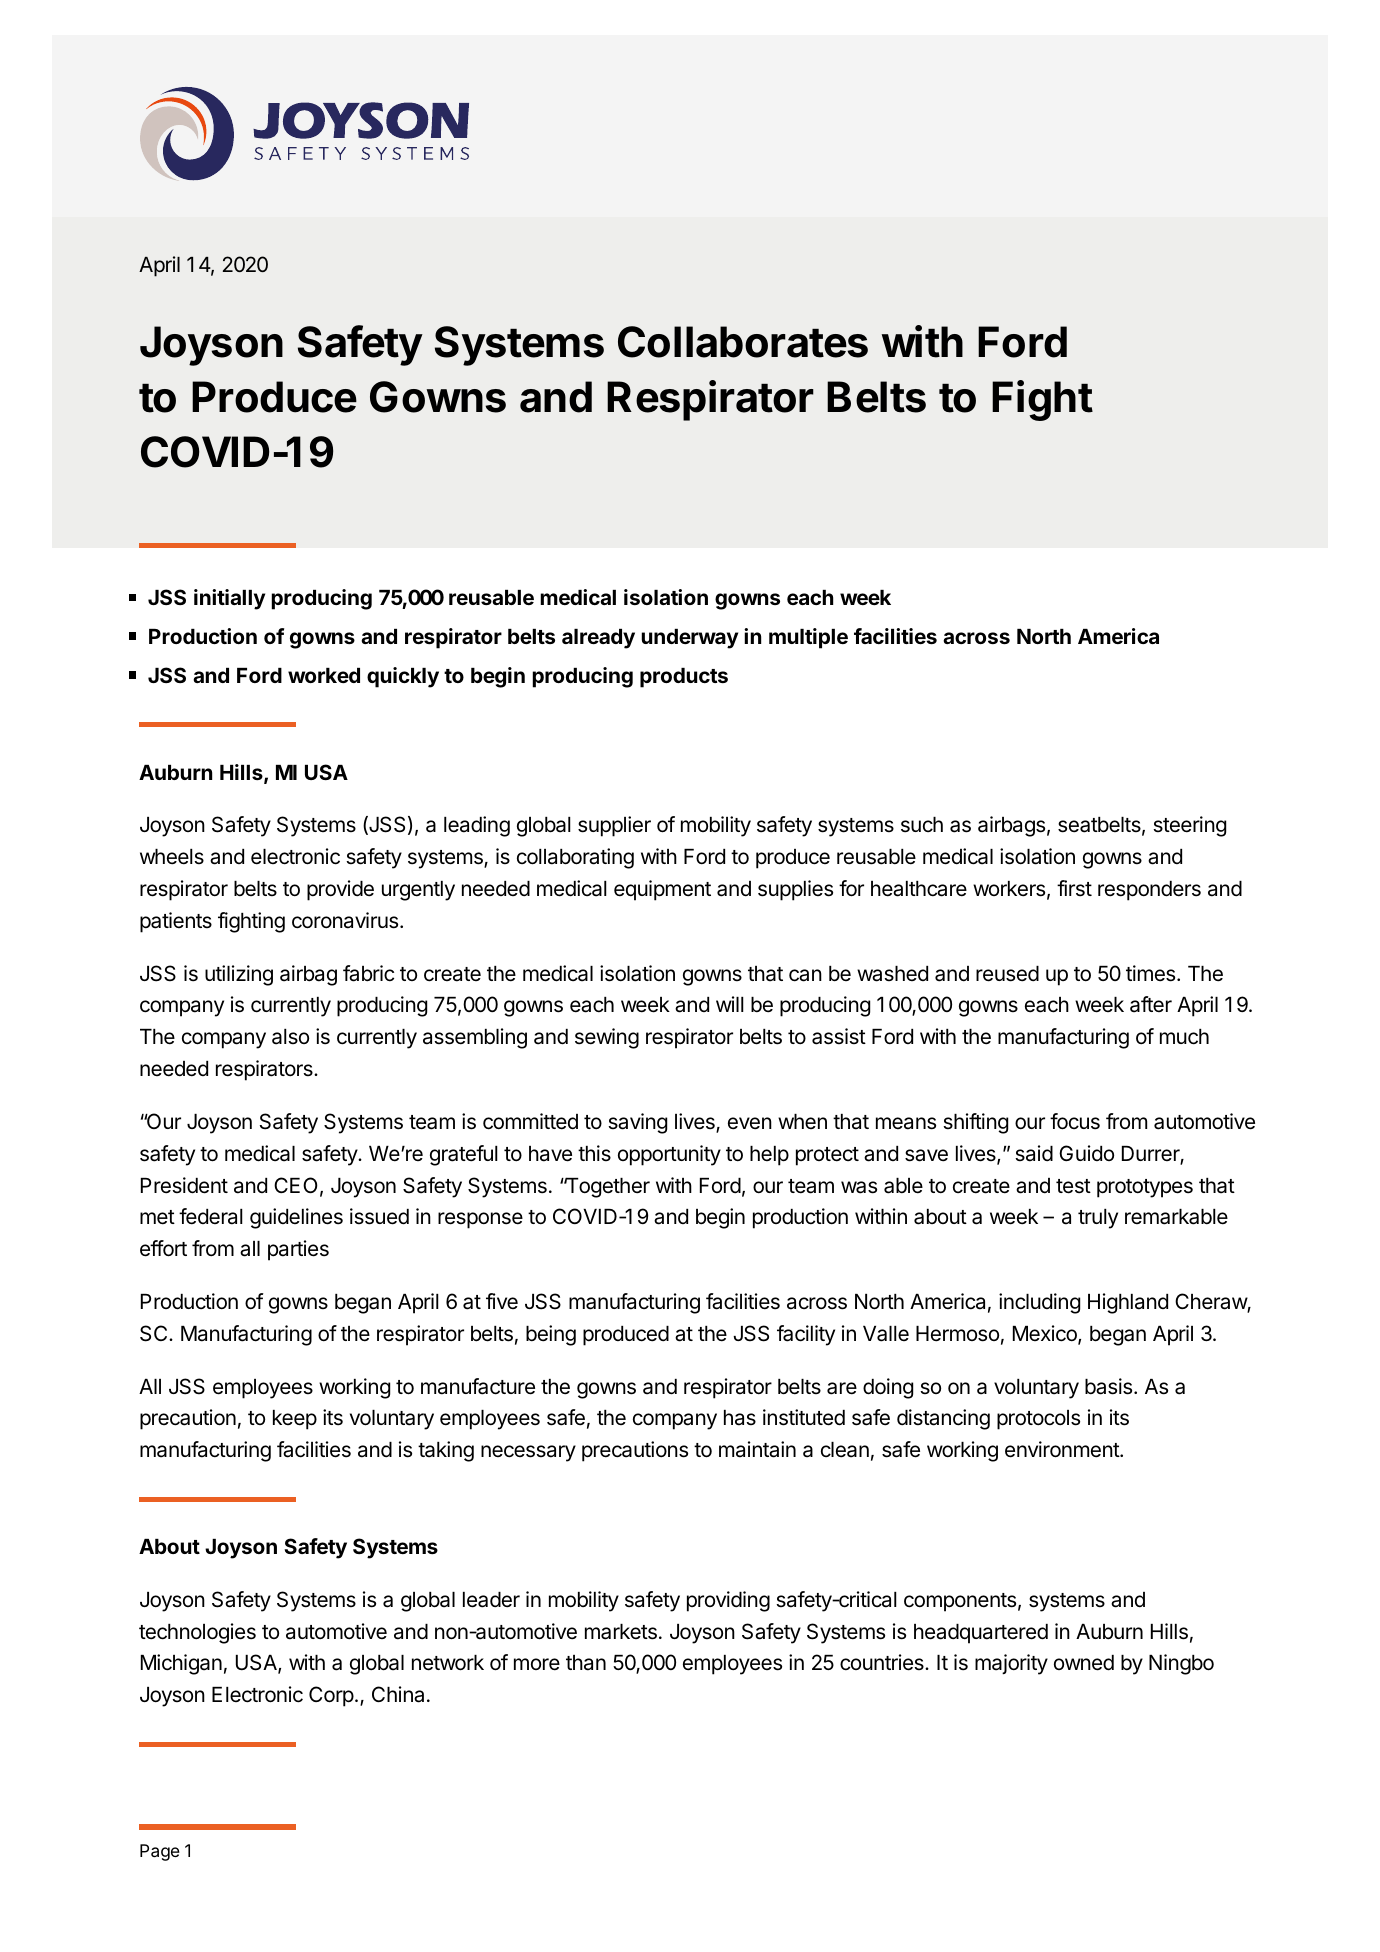 The image size is (1380, 1952). What do you see at coordinates (637, 1123) in the screenshot?
I see `saving` at bounding box center [637, 1123].
